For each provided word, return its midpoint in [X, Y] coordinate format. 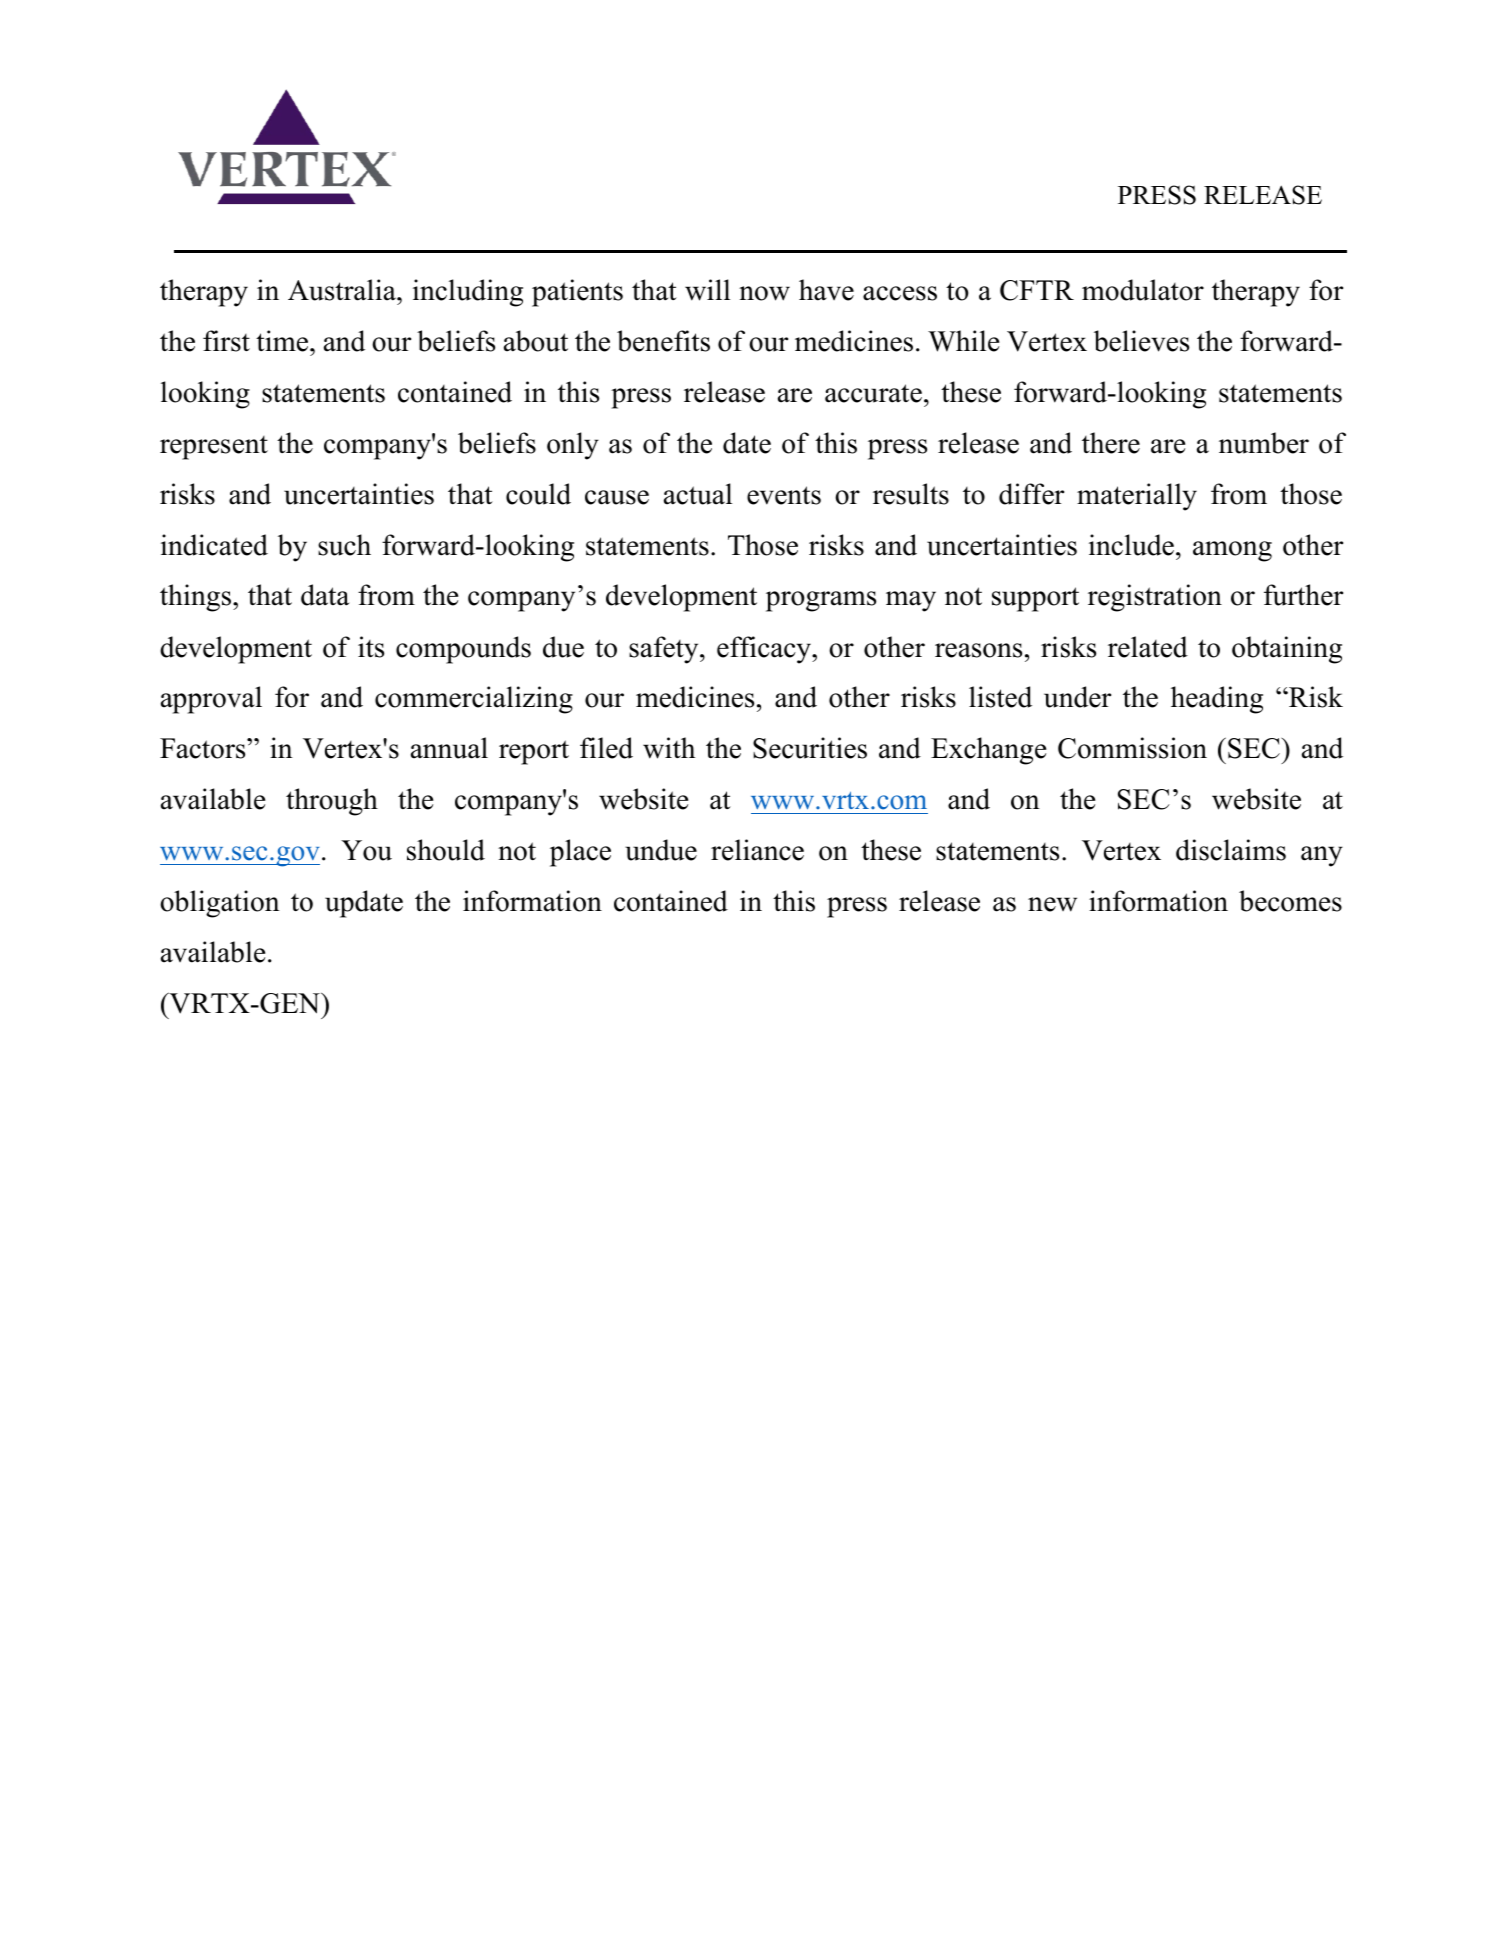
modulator [1143, 290]
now [764, 293]
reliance [757, 850]
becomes [1290, 901]
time [283, 341]
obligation [220, 904]
